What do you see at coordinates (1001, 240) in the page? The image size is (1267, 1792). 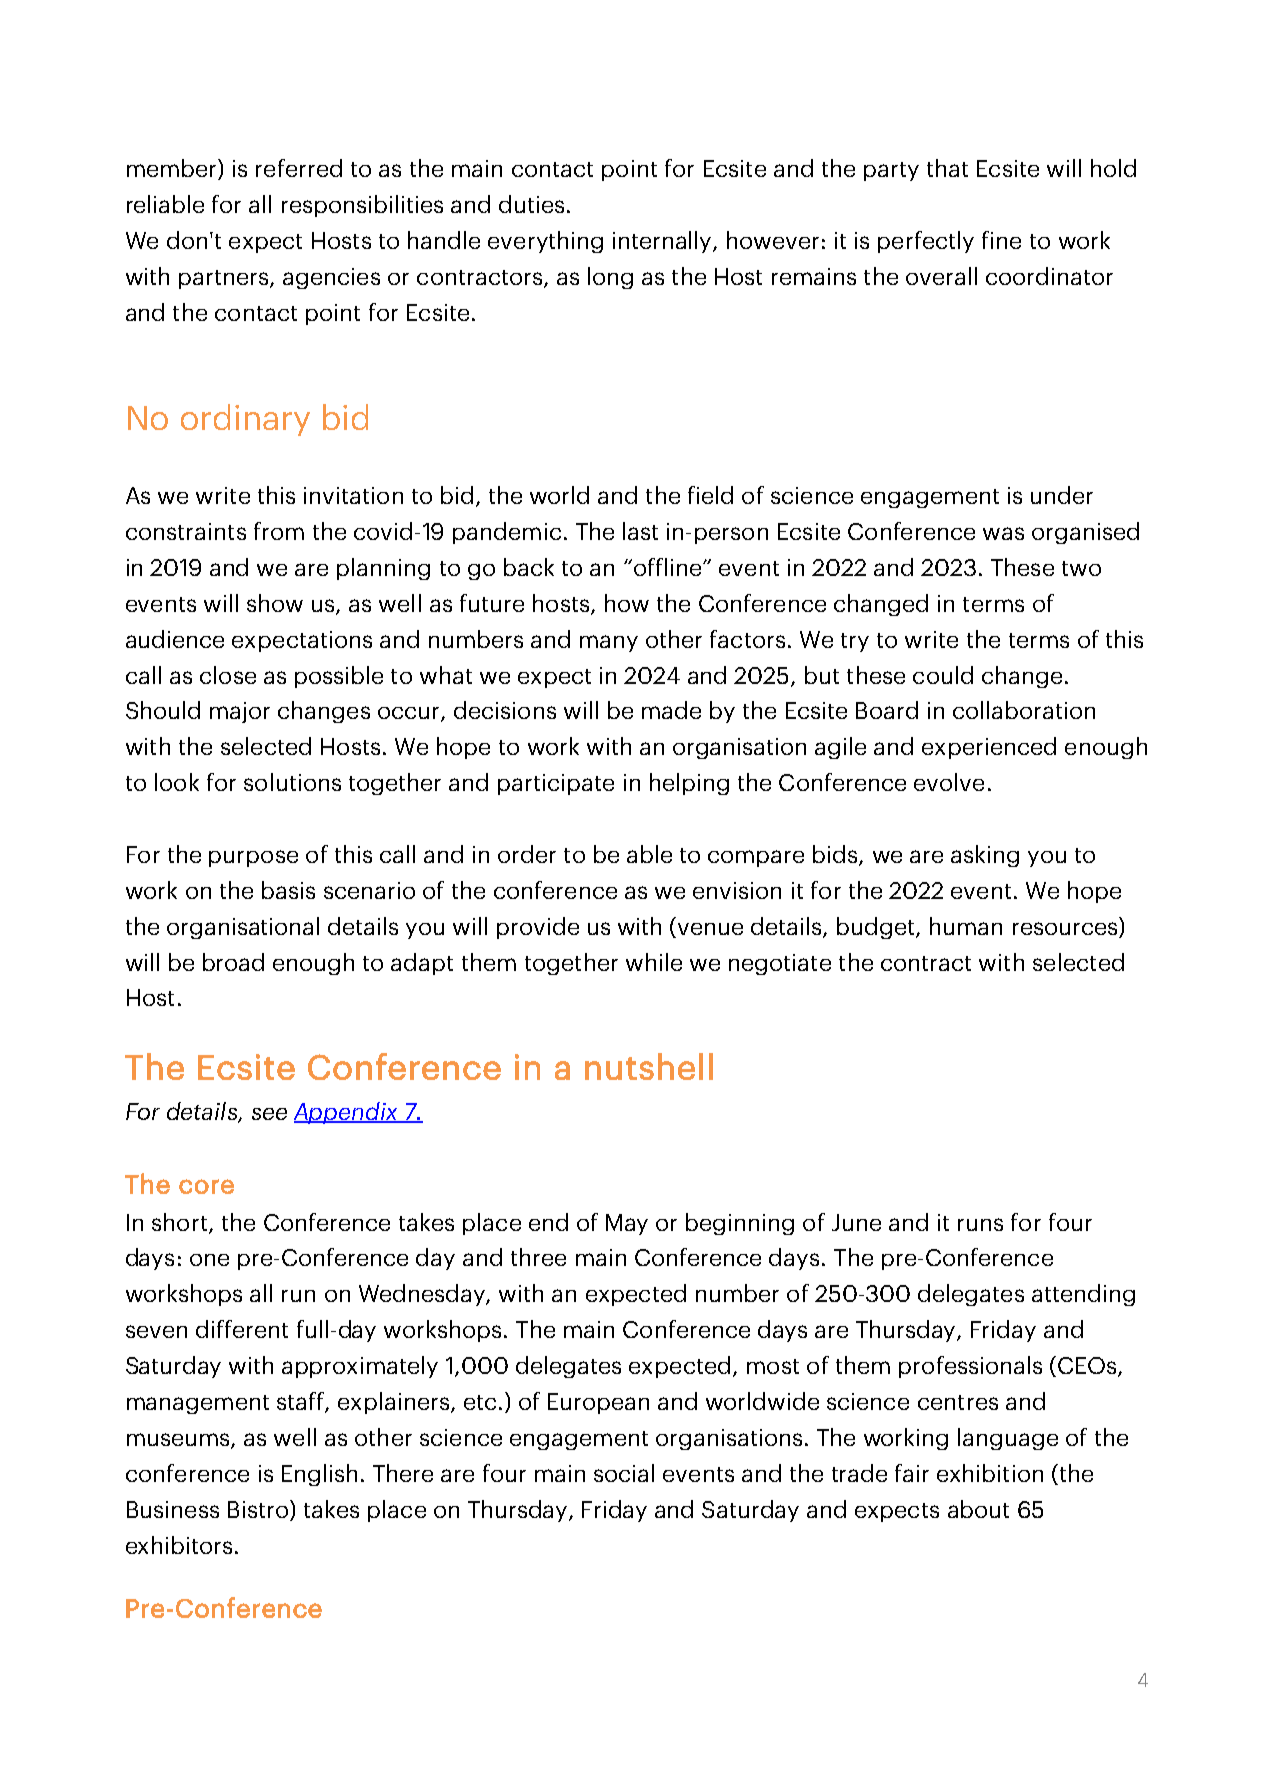 I see `fine` at bounding box center [1001, 240].
